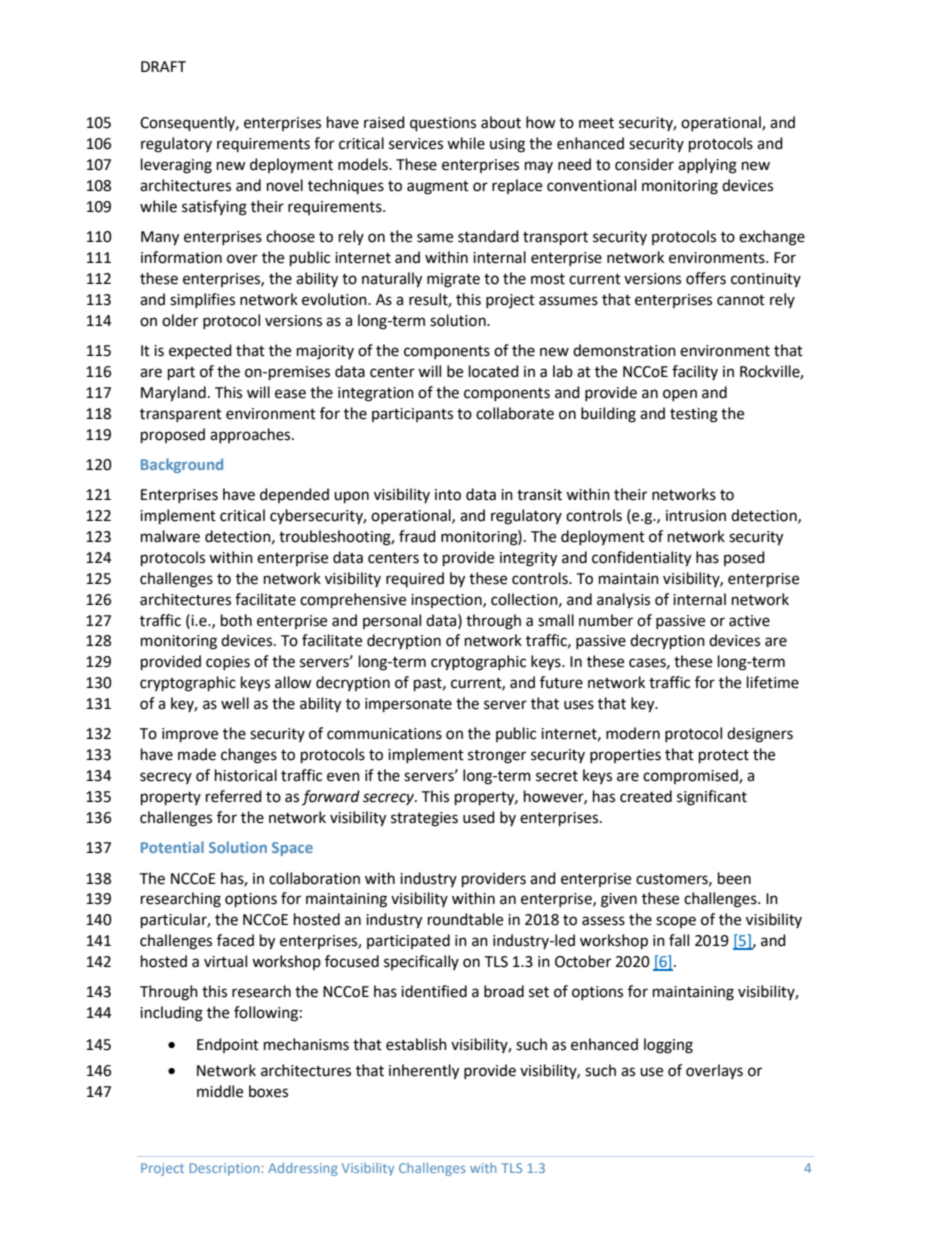  What do you see at coordinates (749, 621) in the screenshot?
I see `active` at bounding box center [749, 621].
